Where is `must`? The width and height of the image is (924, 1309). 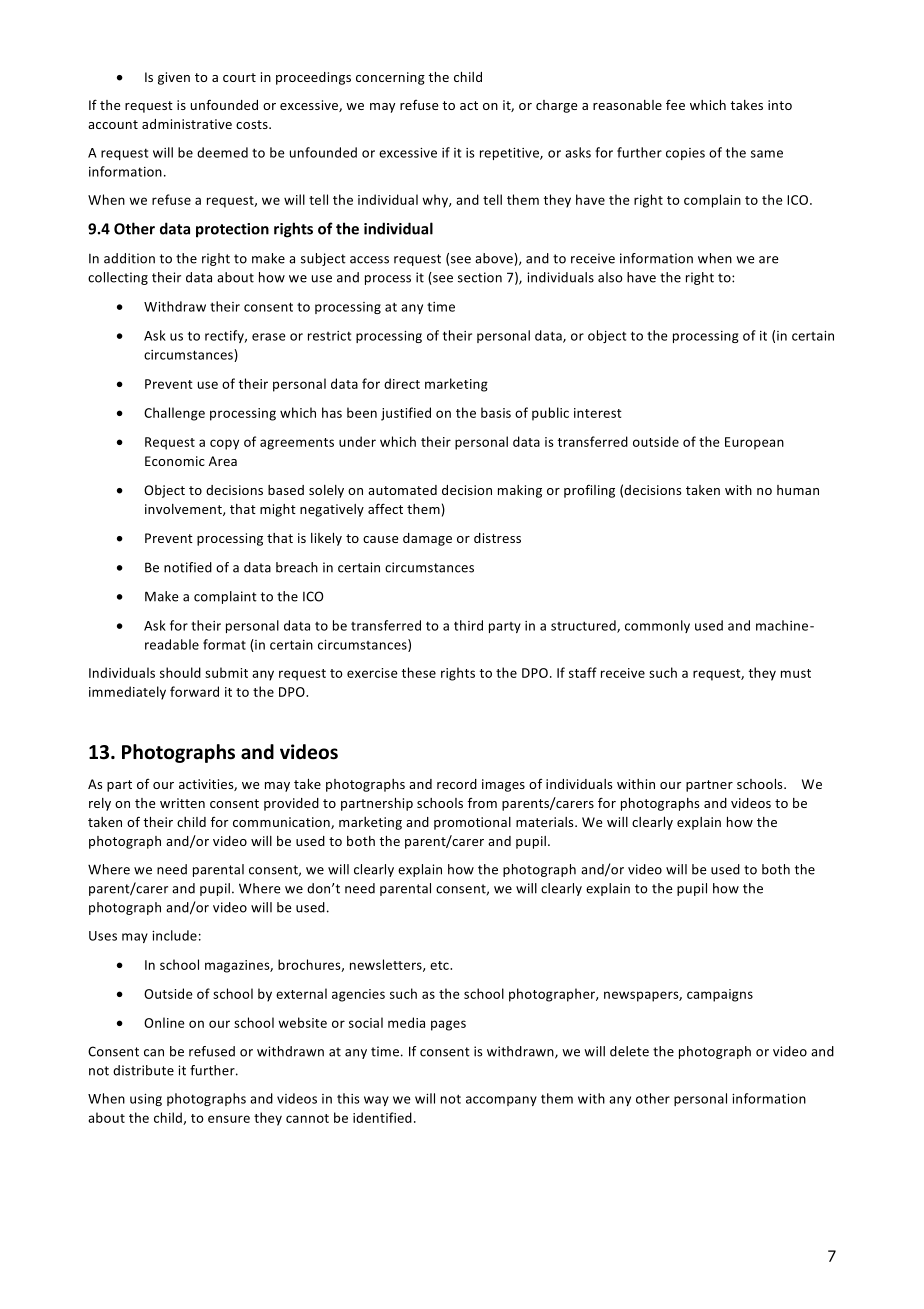 must is located at coordinates (796, 673).
